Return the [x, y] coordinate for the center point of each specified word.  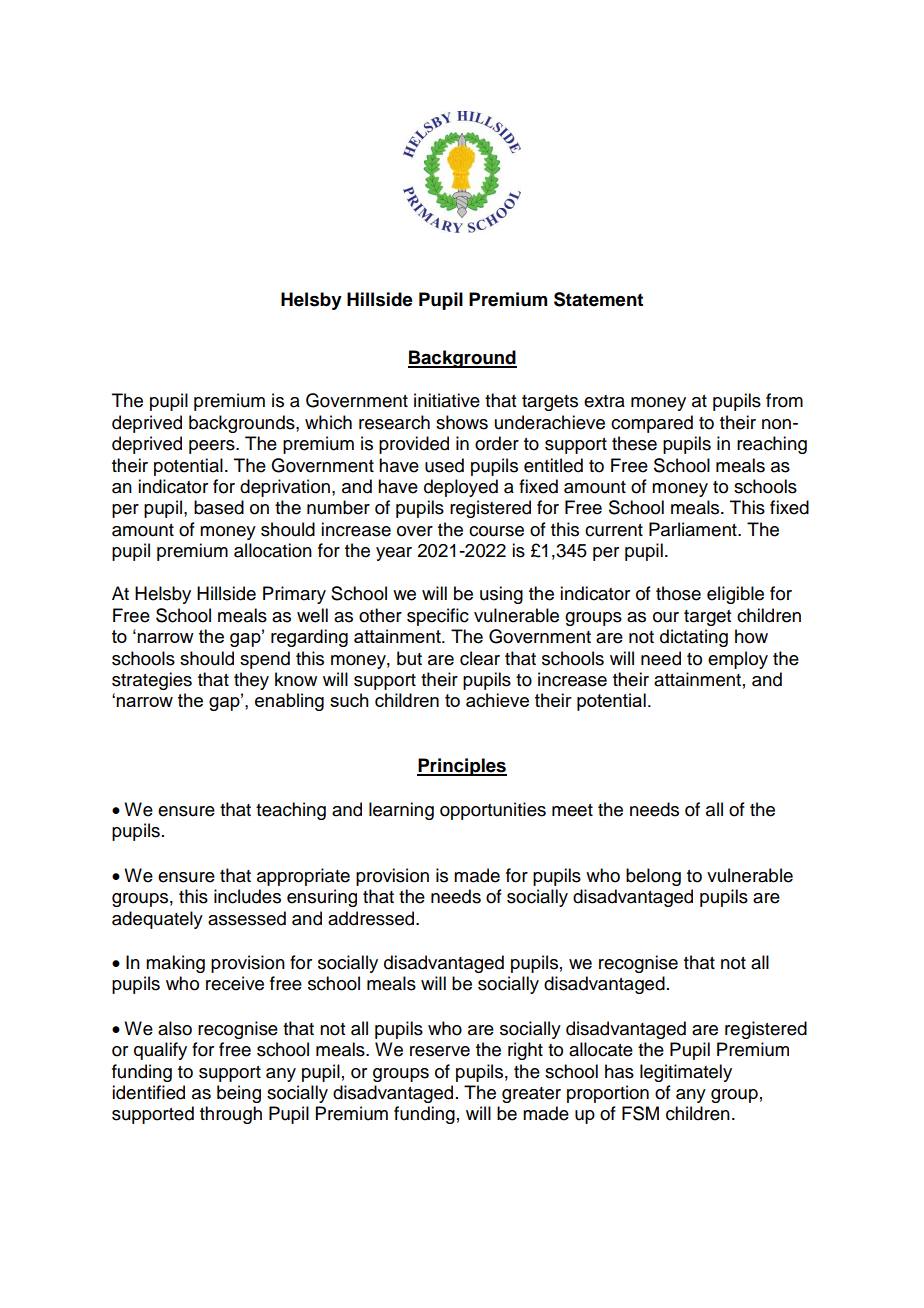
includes [247, 896]
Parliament [694, 529]
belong [653, 877]
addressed [372, 918]
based [219, 507]
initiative [447, 400]
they [251, 681]
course [496, 531]
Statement [598, 299]
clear [480, 658]
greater [531, 1095]
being [239, 1094]
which [328, 422]
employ [738, 660]
